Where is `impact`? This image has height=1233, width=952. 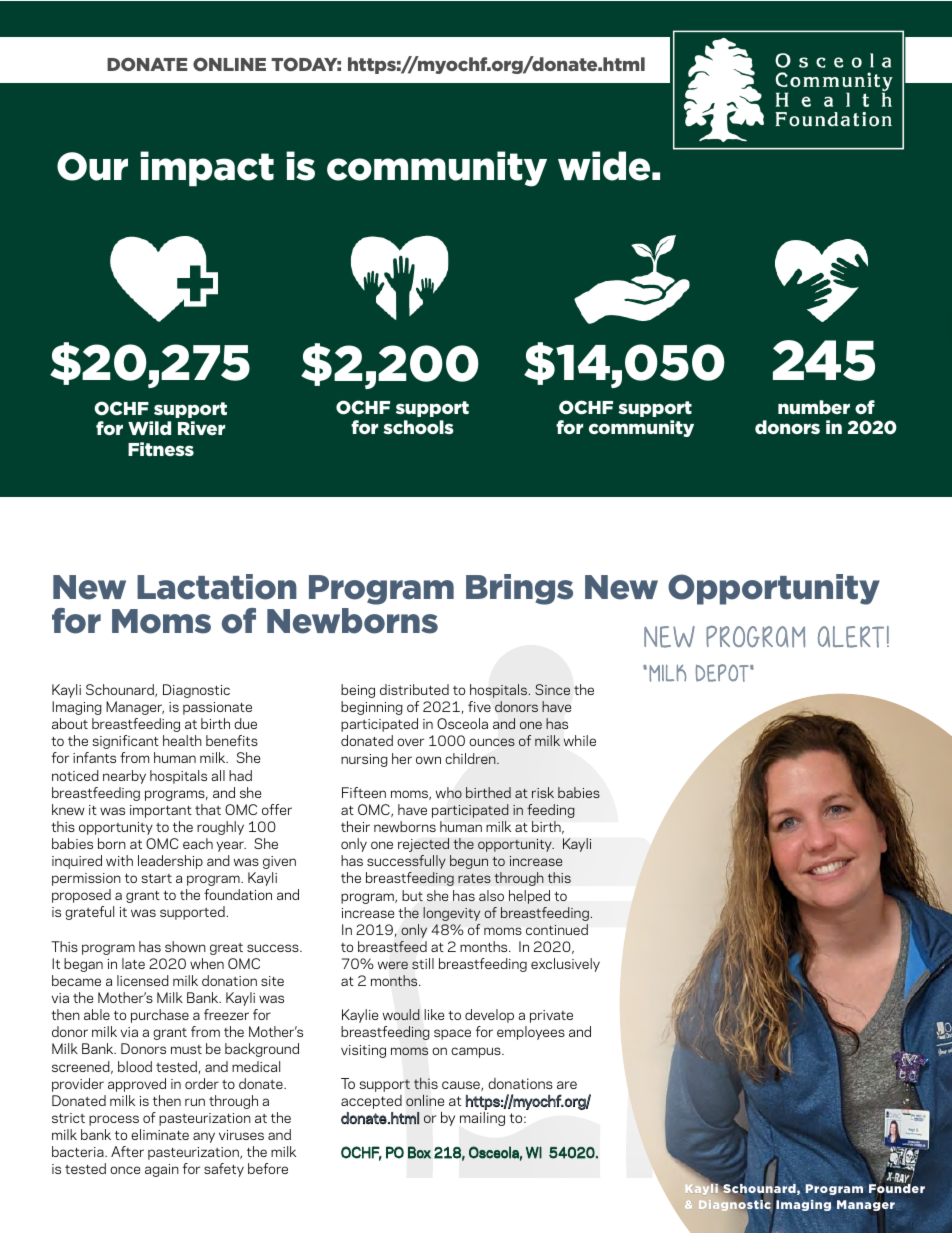 impact is located at coordinates (207, 168).
